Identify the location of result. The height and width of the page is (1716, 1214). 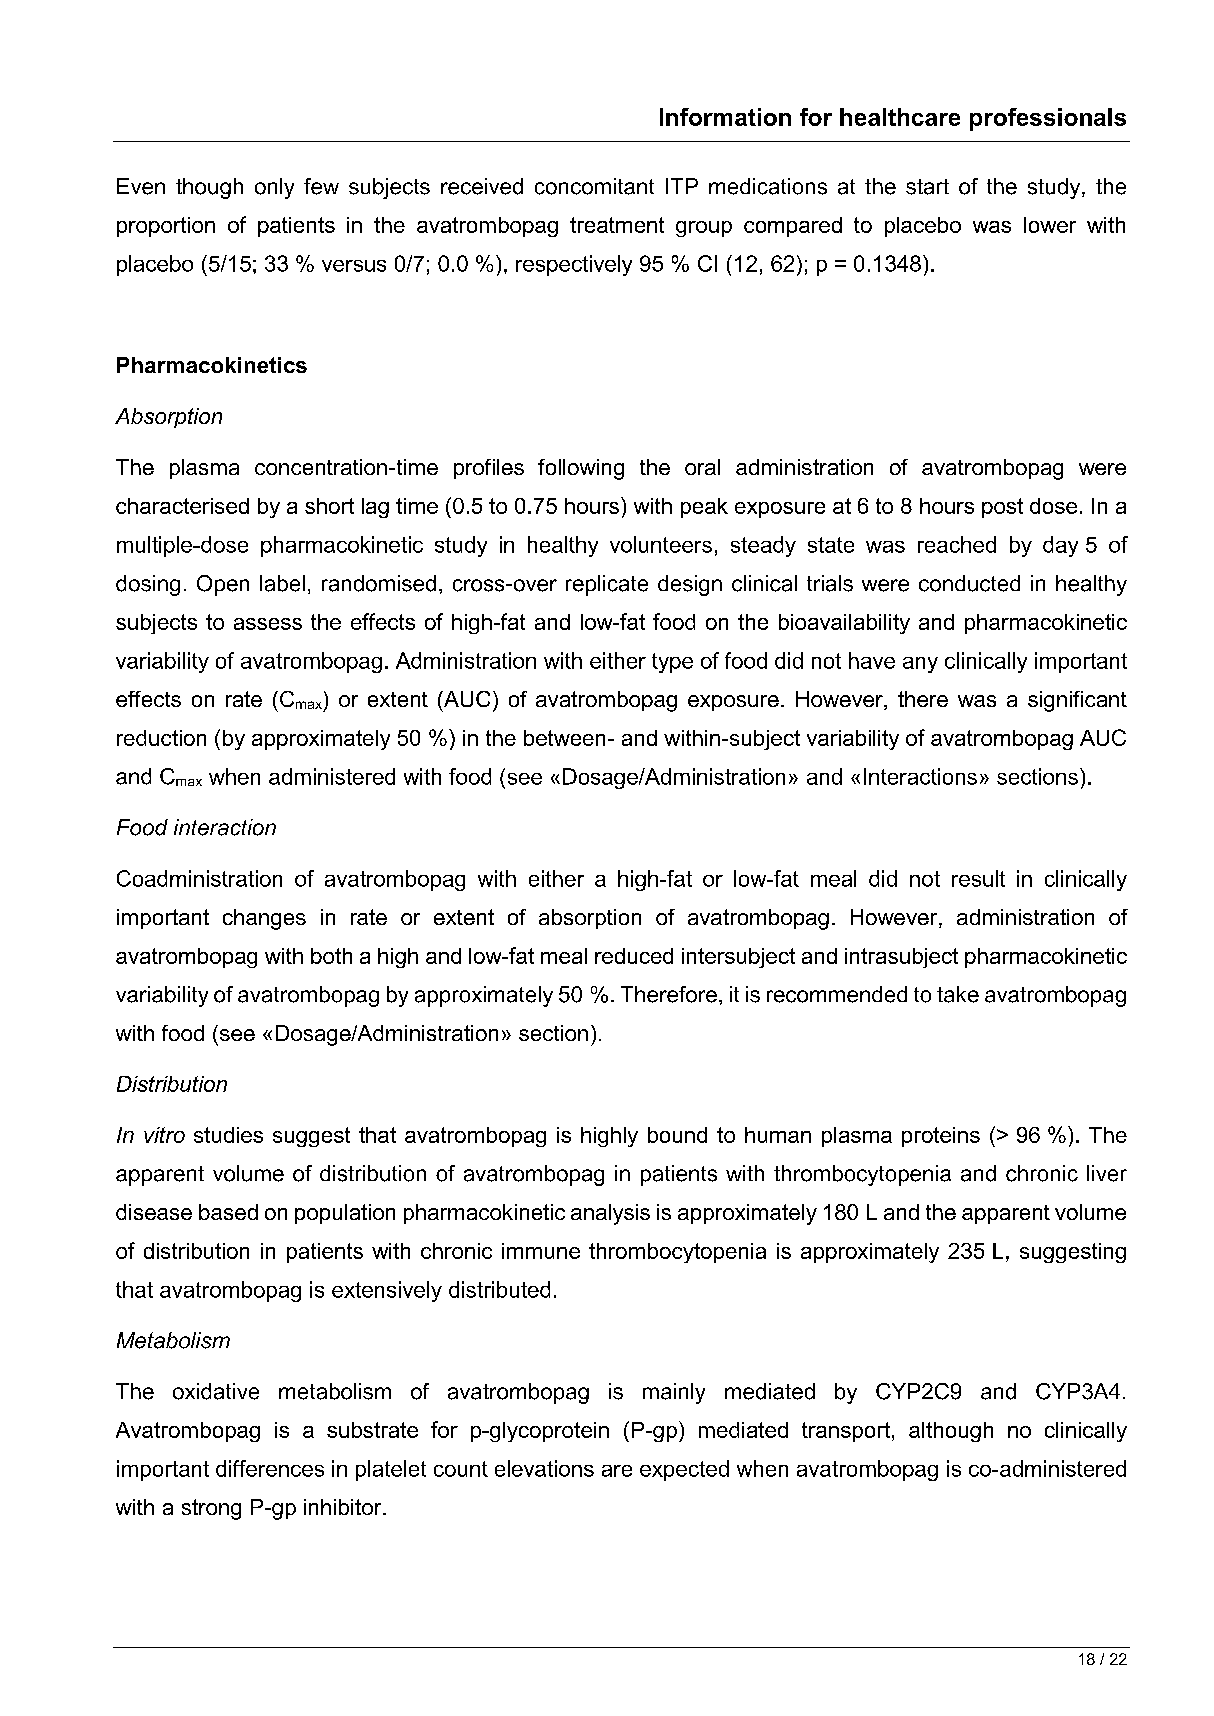
(978, 878).
